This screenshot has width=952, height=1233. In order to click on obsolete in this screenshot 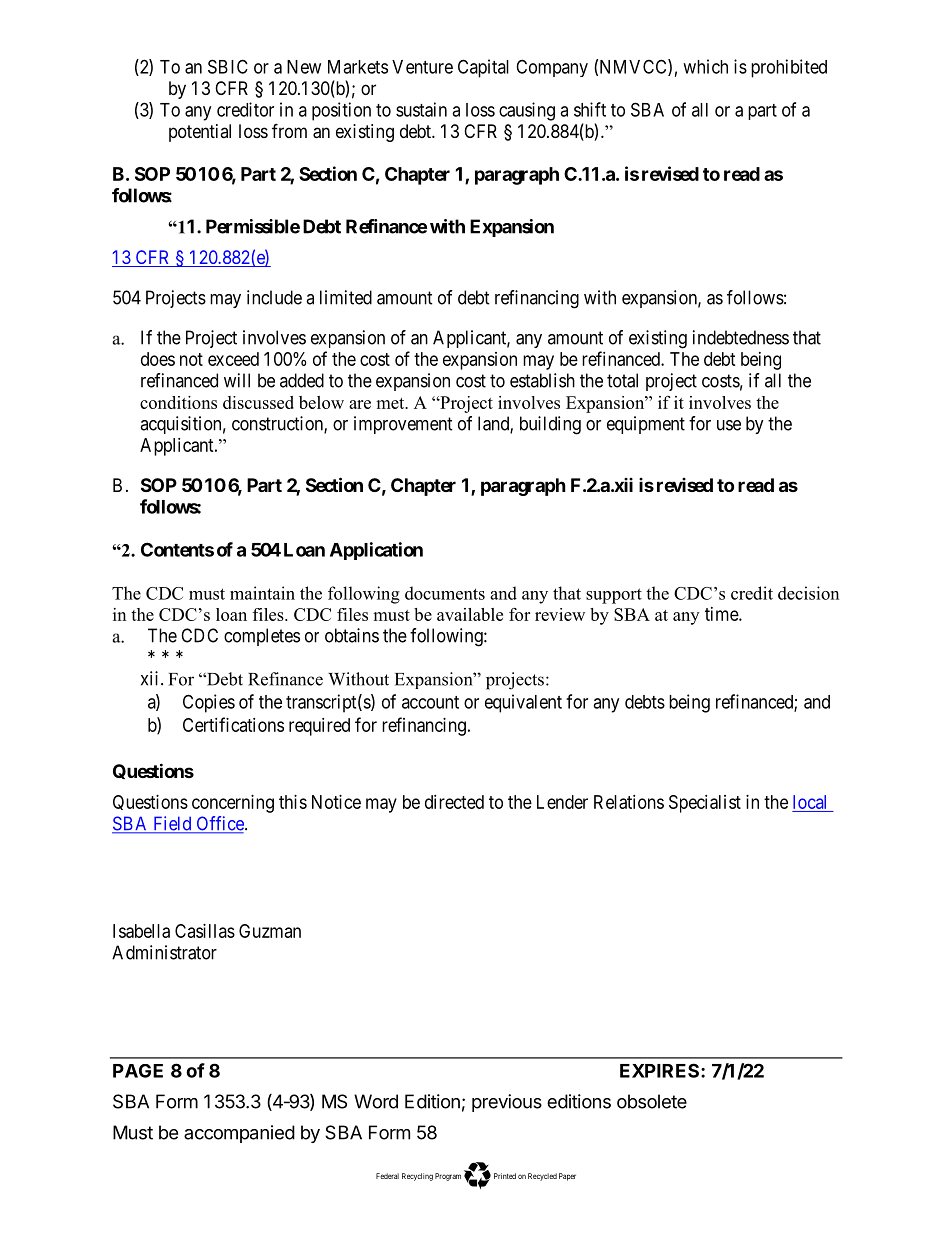, I will do `click(652, 1101)`.
